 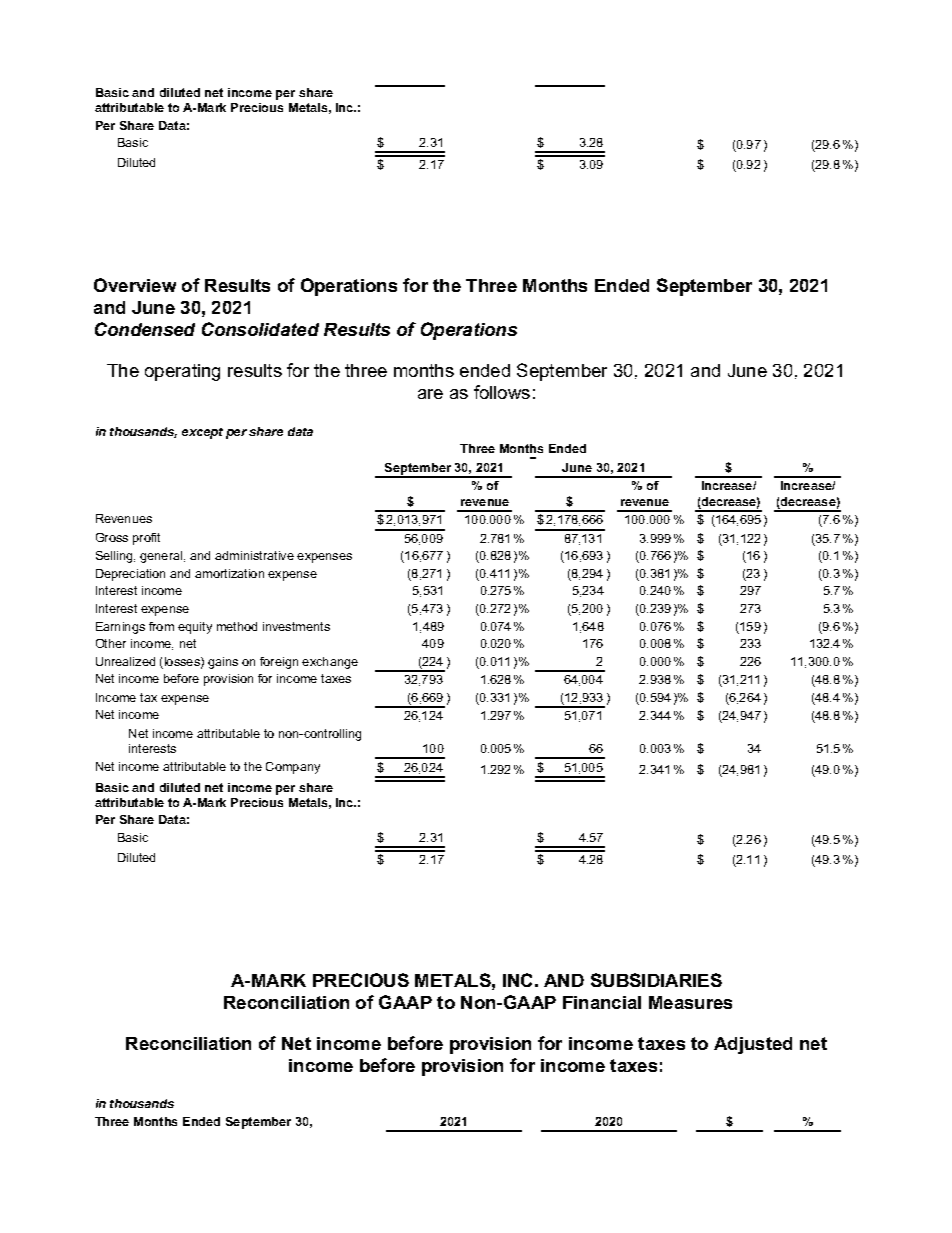 I want to click on follows, so click(x=502, y=392).
